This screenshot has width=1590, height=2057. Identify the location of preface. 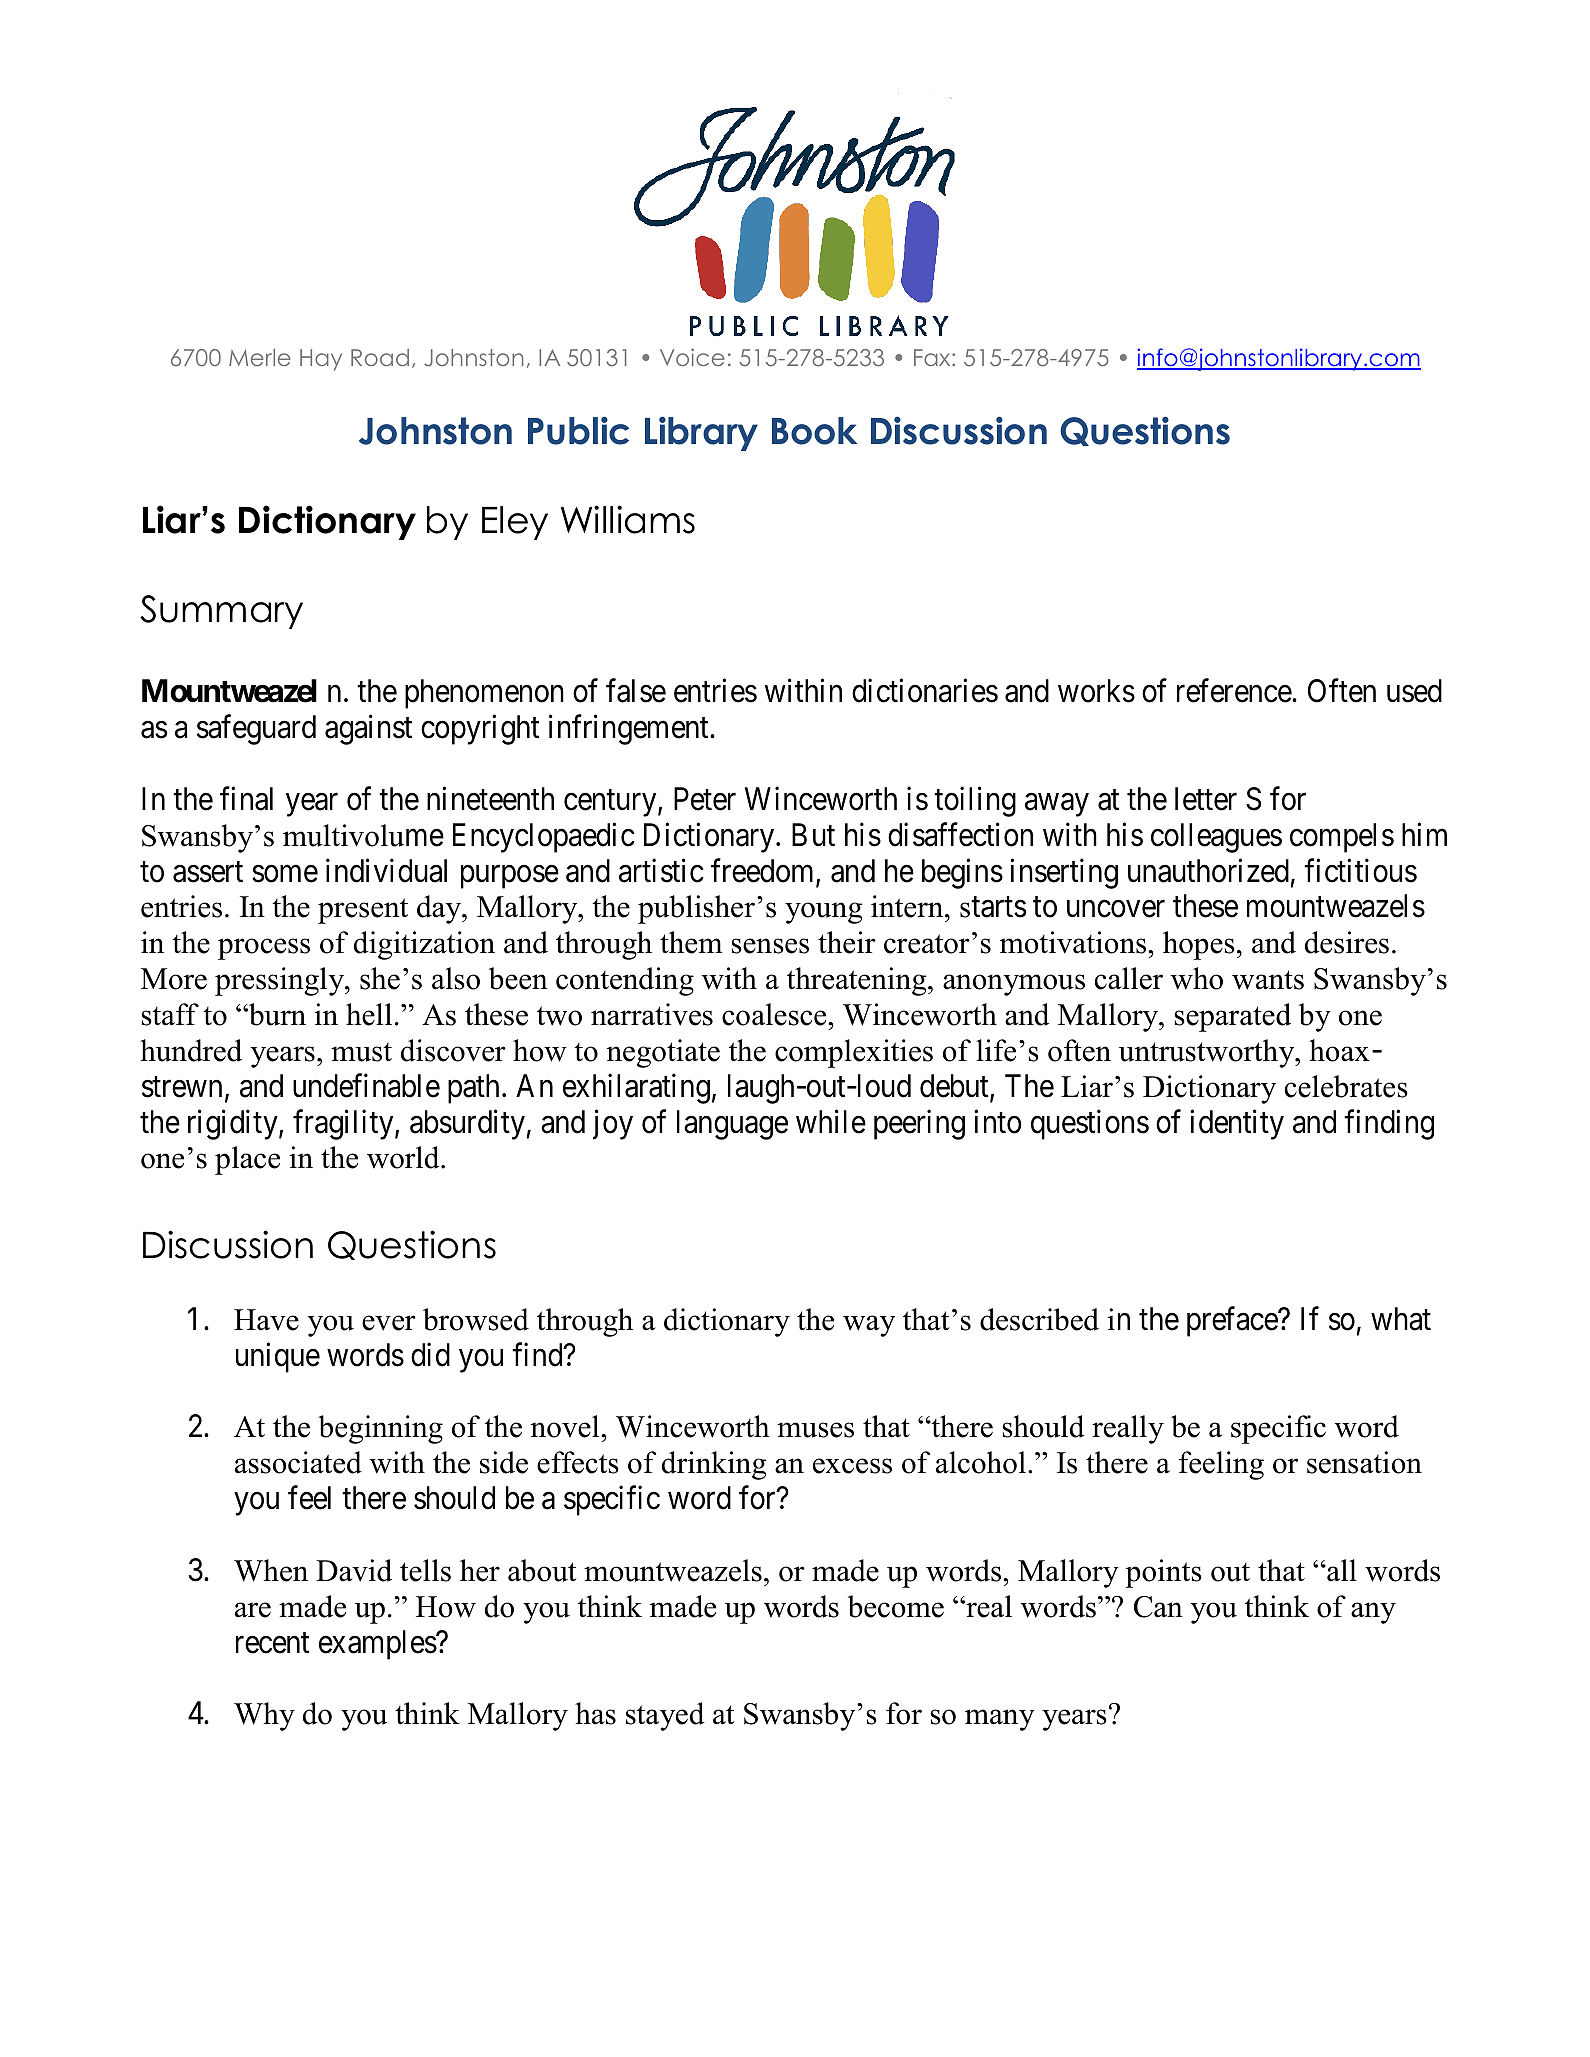
(1233, 1322).
